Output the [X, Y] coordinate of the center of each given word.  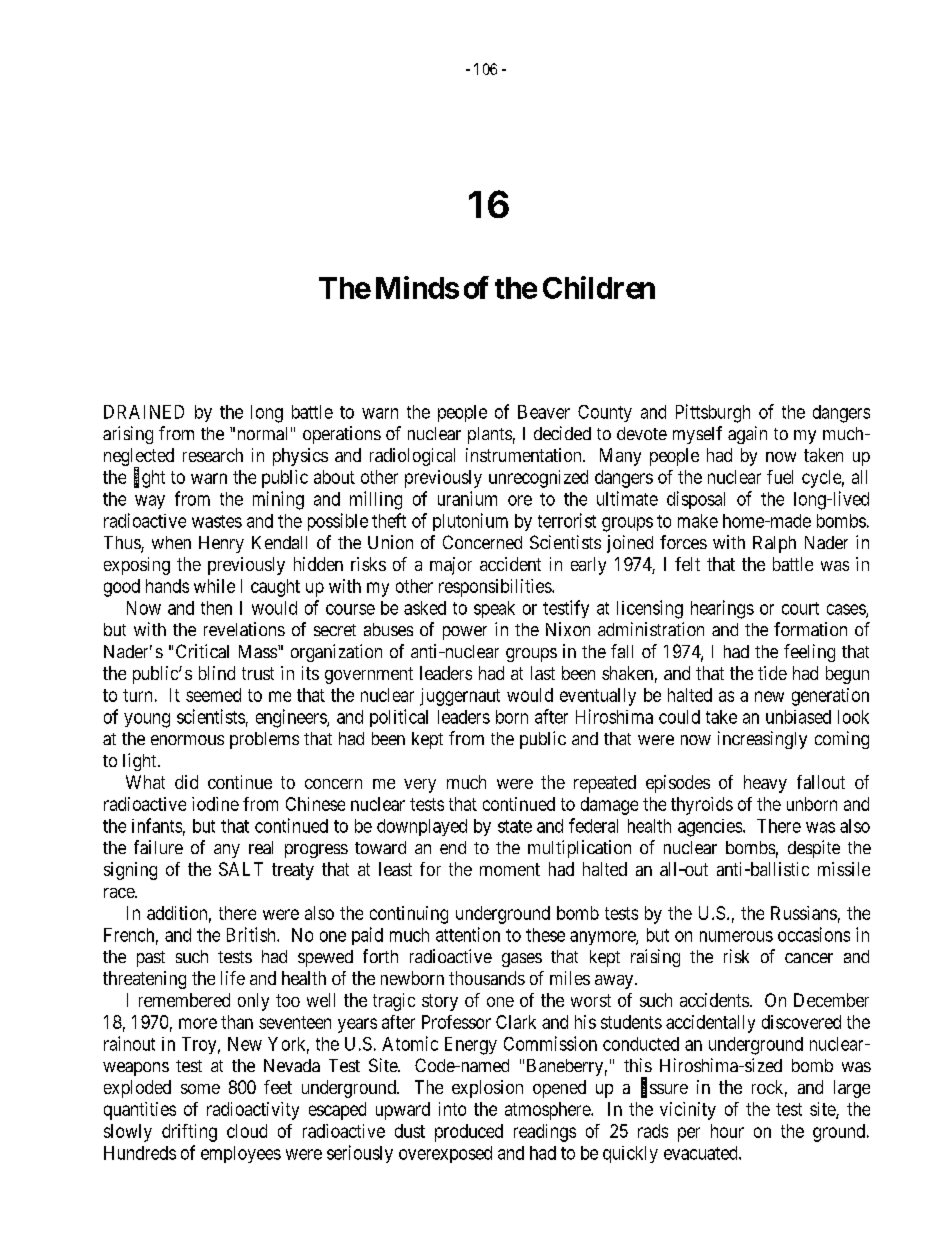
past [151, 959]
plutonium [470, 522]
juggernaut [460, 697]
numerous [736, 936]
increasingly [762, 740]
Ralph [774, 544]
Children [599, 287]
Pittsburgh [713, 413]
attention [468, 934]
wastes [217, 521]
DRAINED [144, 412]
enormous [187, 740]
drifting [189, 1133]
